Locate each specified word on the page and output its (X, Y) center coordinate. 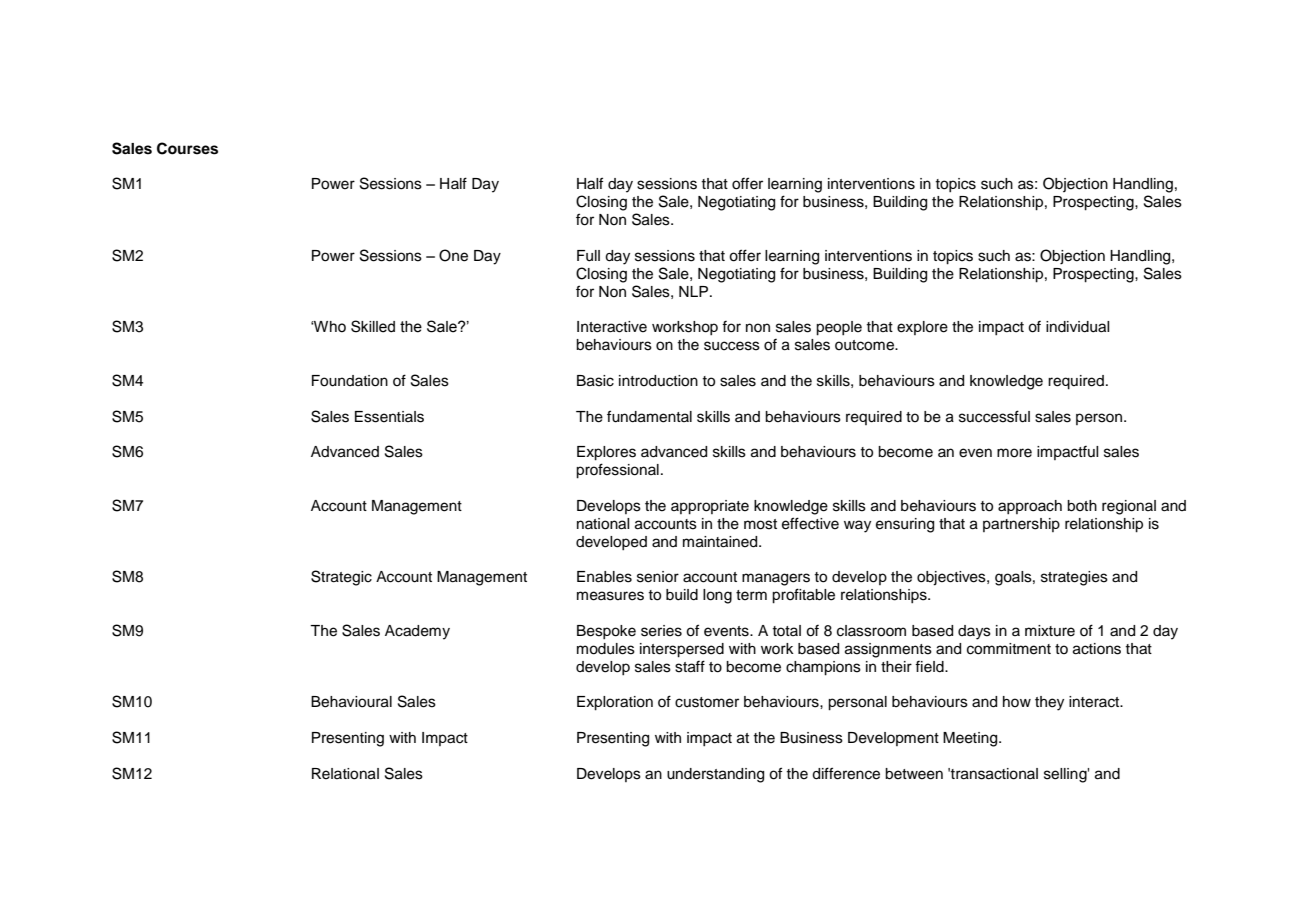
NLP (695, 291)
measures (610, 596)
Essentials (389, 417)
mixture (1050, 631)
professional (617, 471)
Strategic (341, 578)
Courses (187, 148)
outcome (865, 345)
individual (1078, 327)
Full (588, 256)
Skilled (373, 326)
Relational (345, 774)
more (1014, 453)
